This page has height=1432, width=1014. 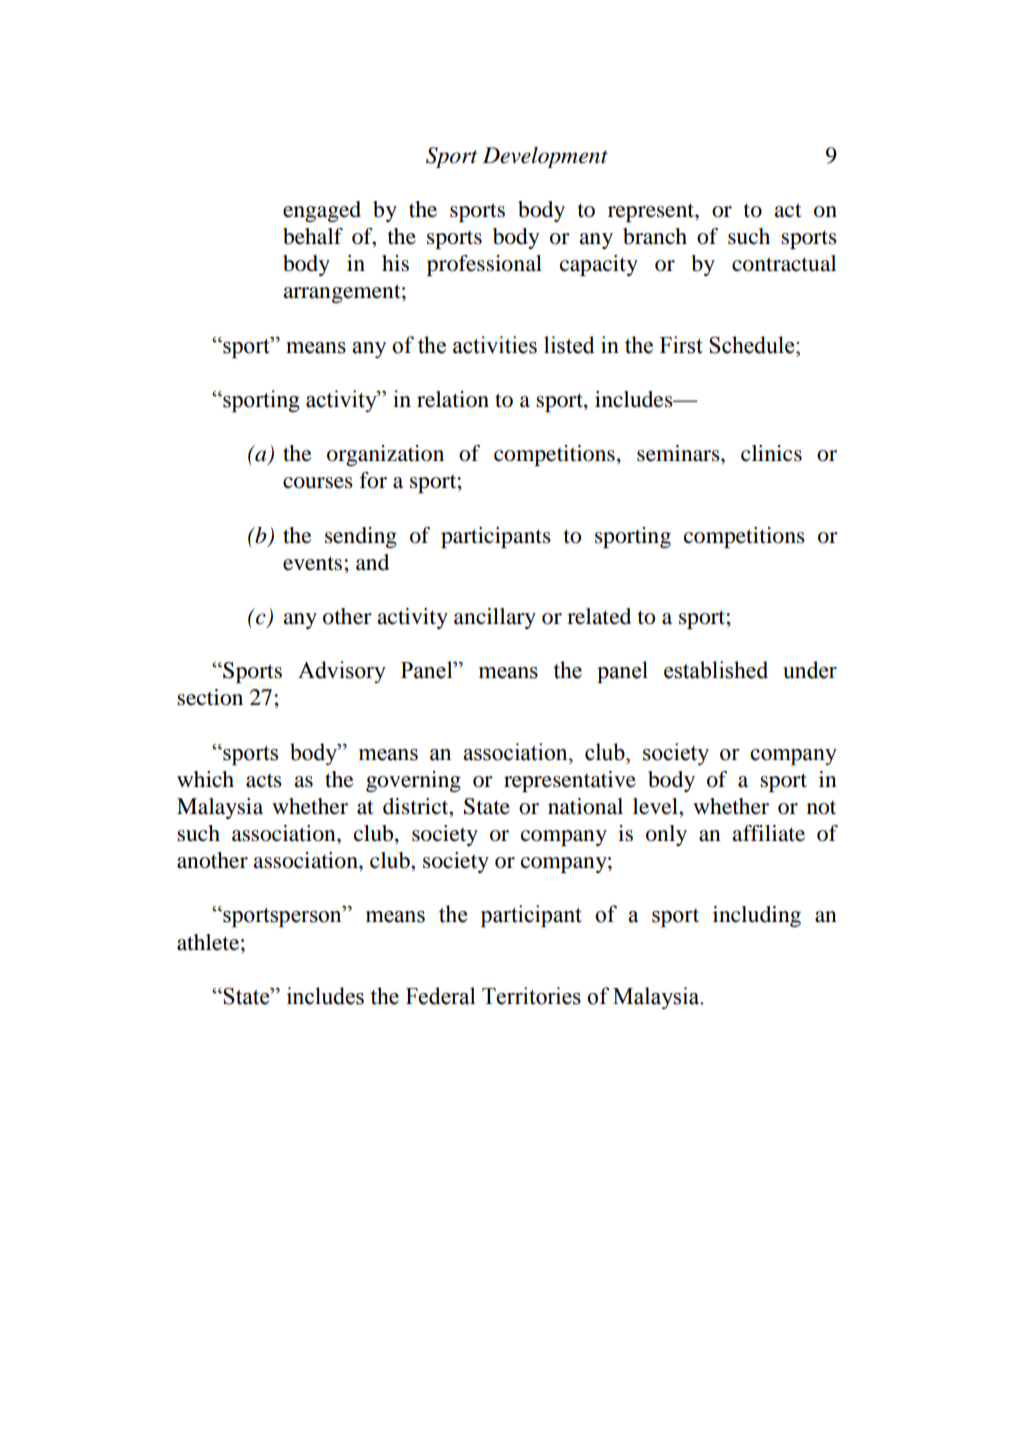 I want to click on Development, so click(x=545, y=157).
